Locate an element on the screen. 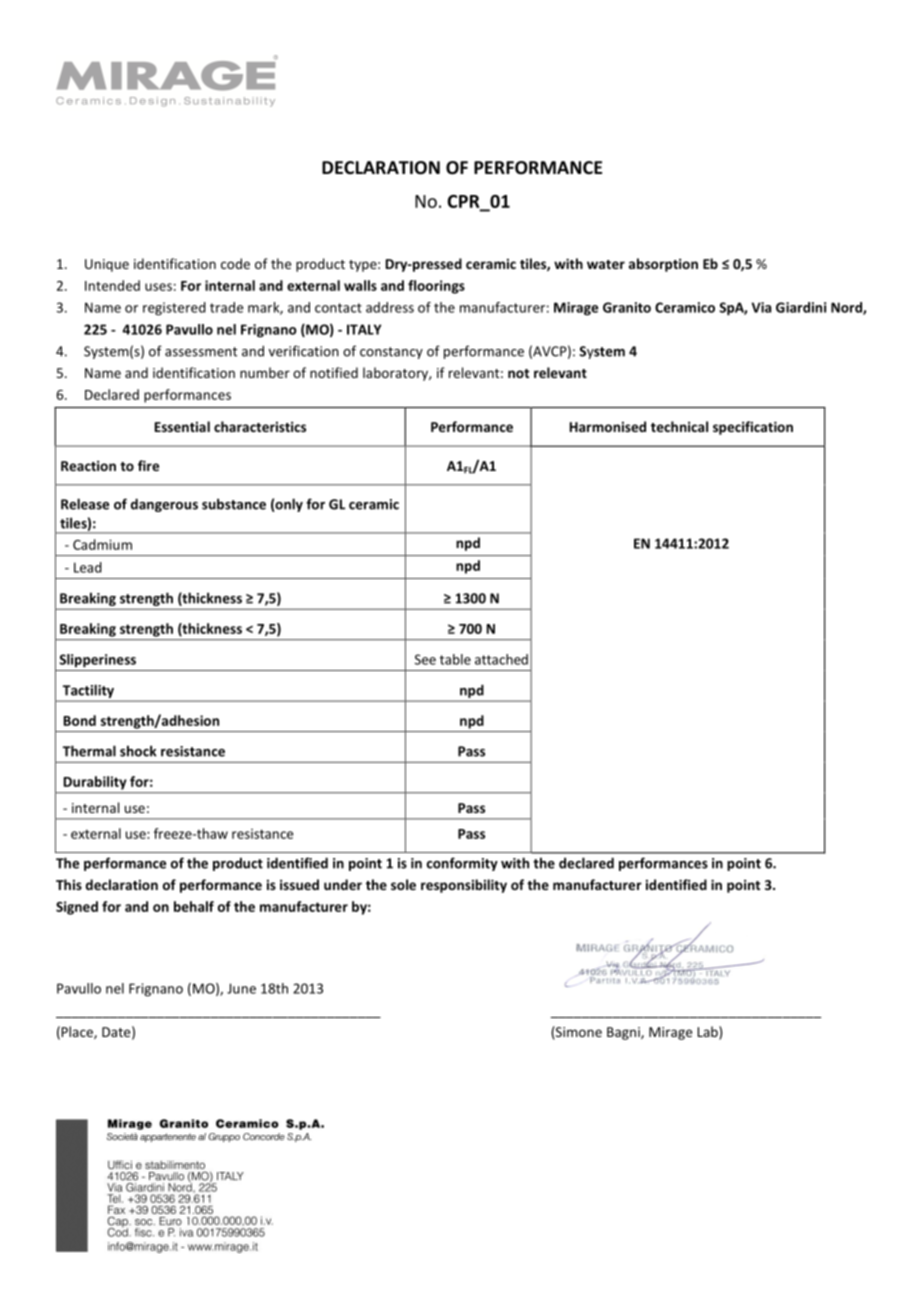 The image size is (924, 1308). June is located at coordinates (241, 988).
